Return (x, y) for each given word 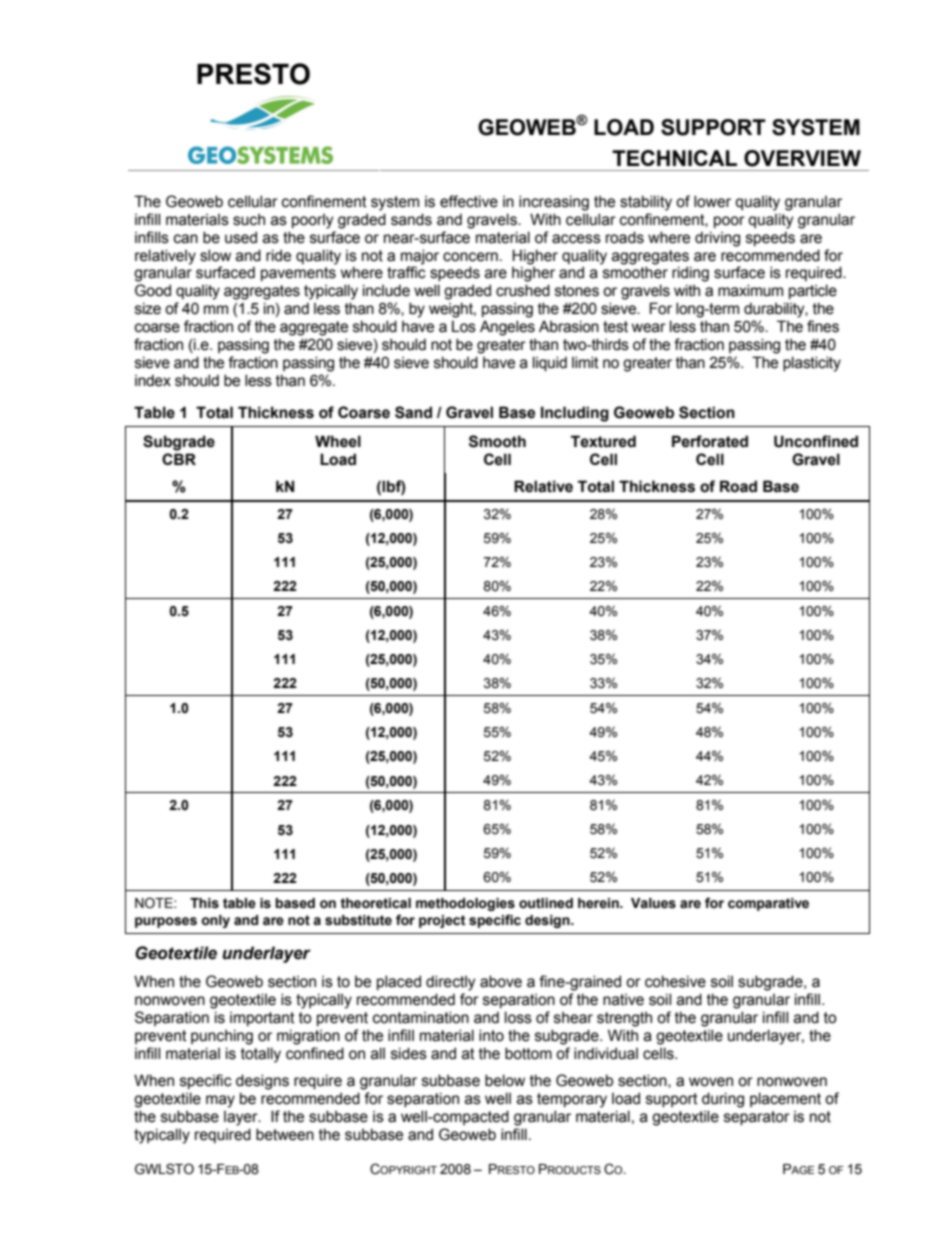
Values (653, 903)
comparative (768, 904)
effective (469, 201)
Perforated (710, 441)
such (249, 220)
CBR (179, 459)
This (204, 903)
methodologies (465, 904)
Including (575, 414)
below (505, 1080)
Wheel (338, 441)
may (220, 1101)
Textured (603, 441)
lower (712, 201)
